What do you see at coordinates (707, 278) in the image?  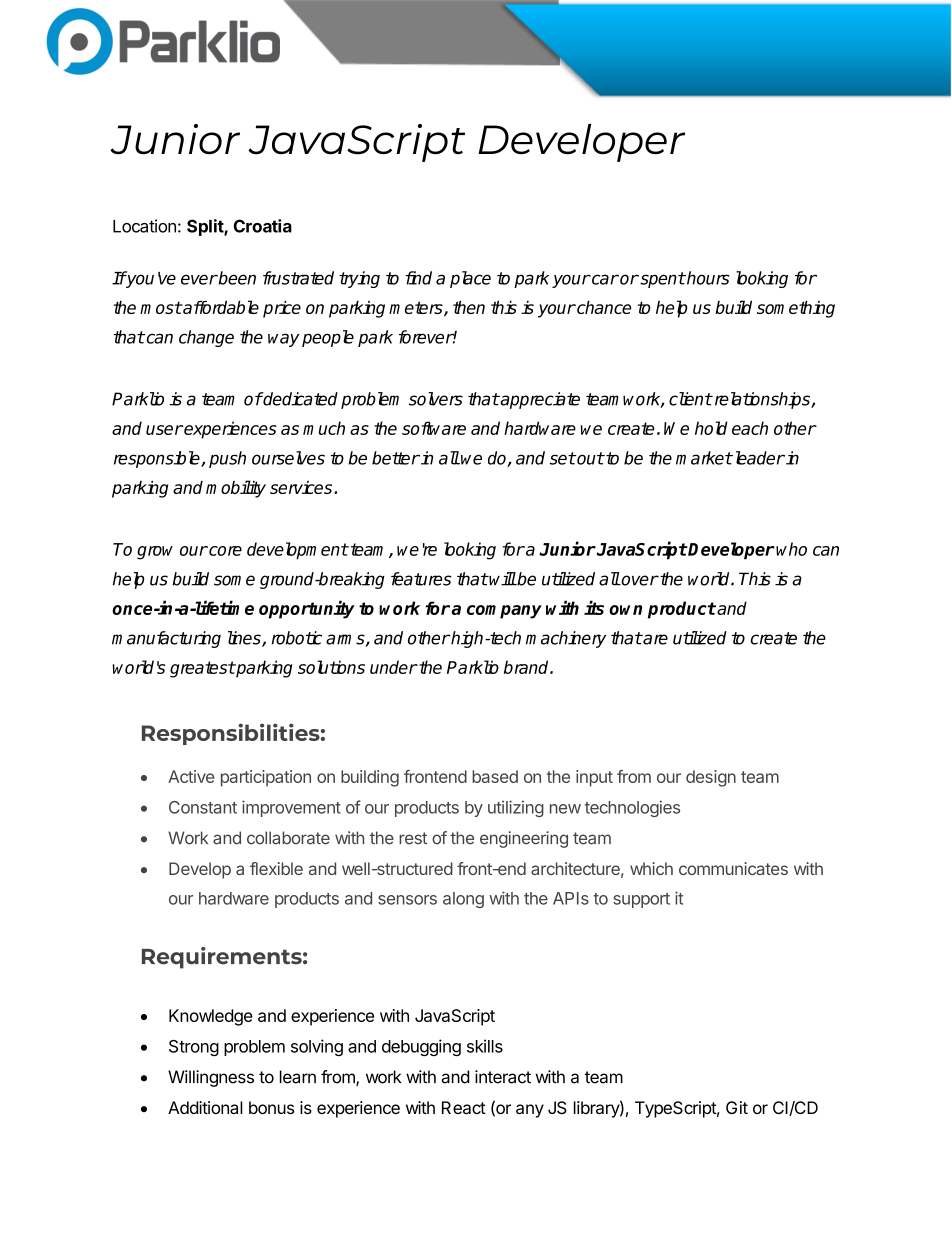 I see `hours` at bounding box center [707, 278].
